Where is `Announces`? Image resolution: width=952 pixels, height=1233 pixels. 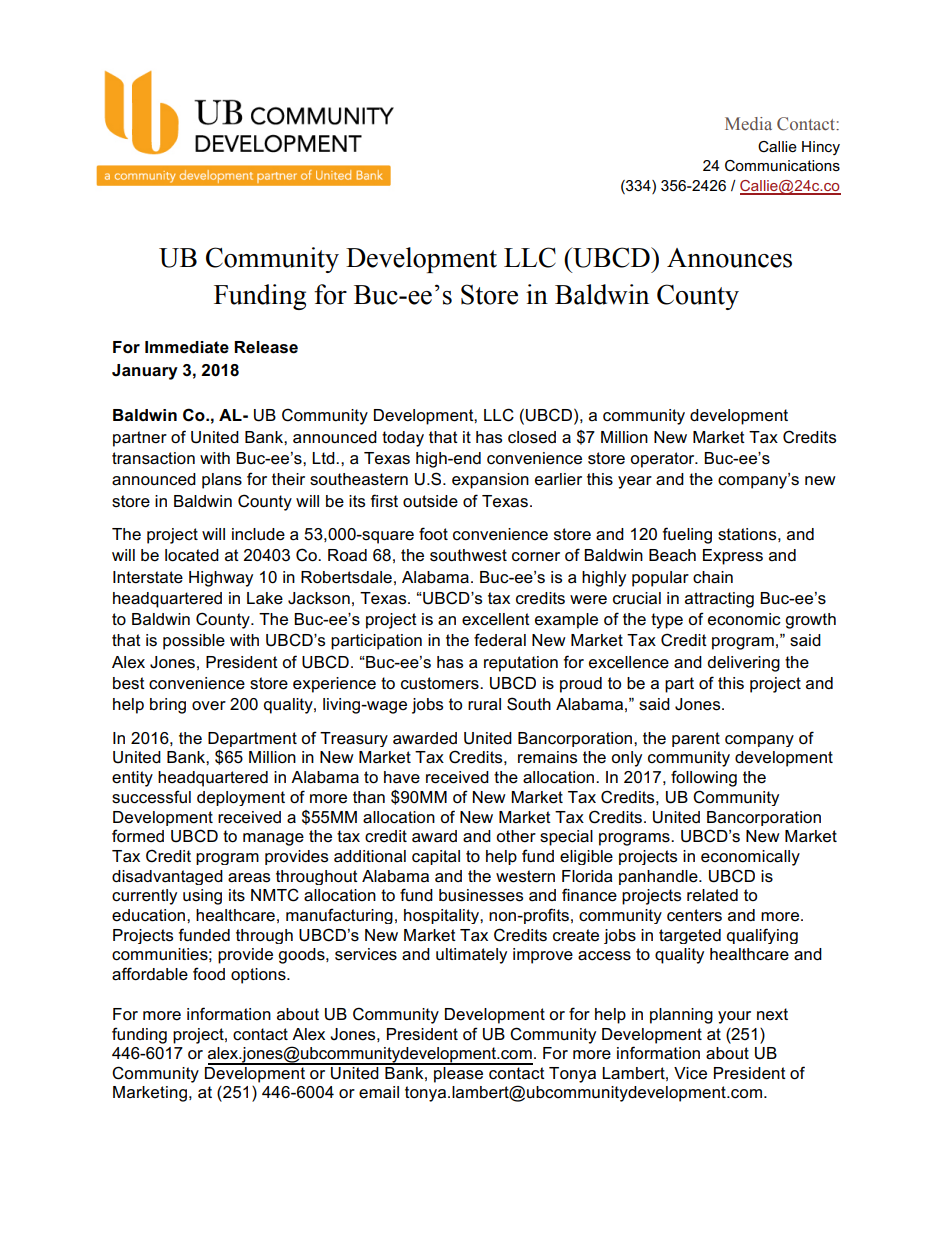
Announces is located at coordinates (729, 258).
